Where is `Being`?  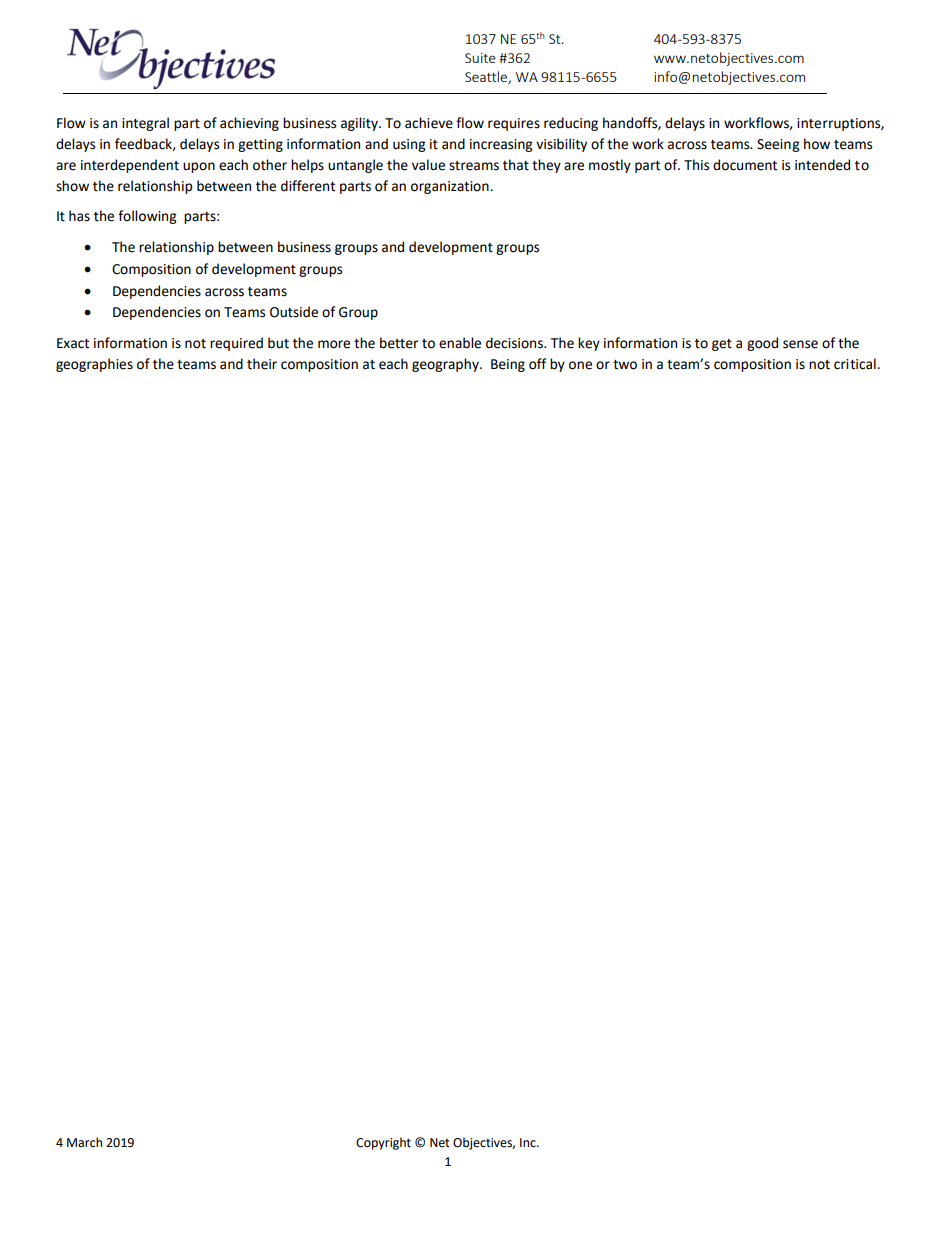
Being is located at coordinates (508, 365).
